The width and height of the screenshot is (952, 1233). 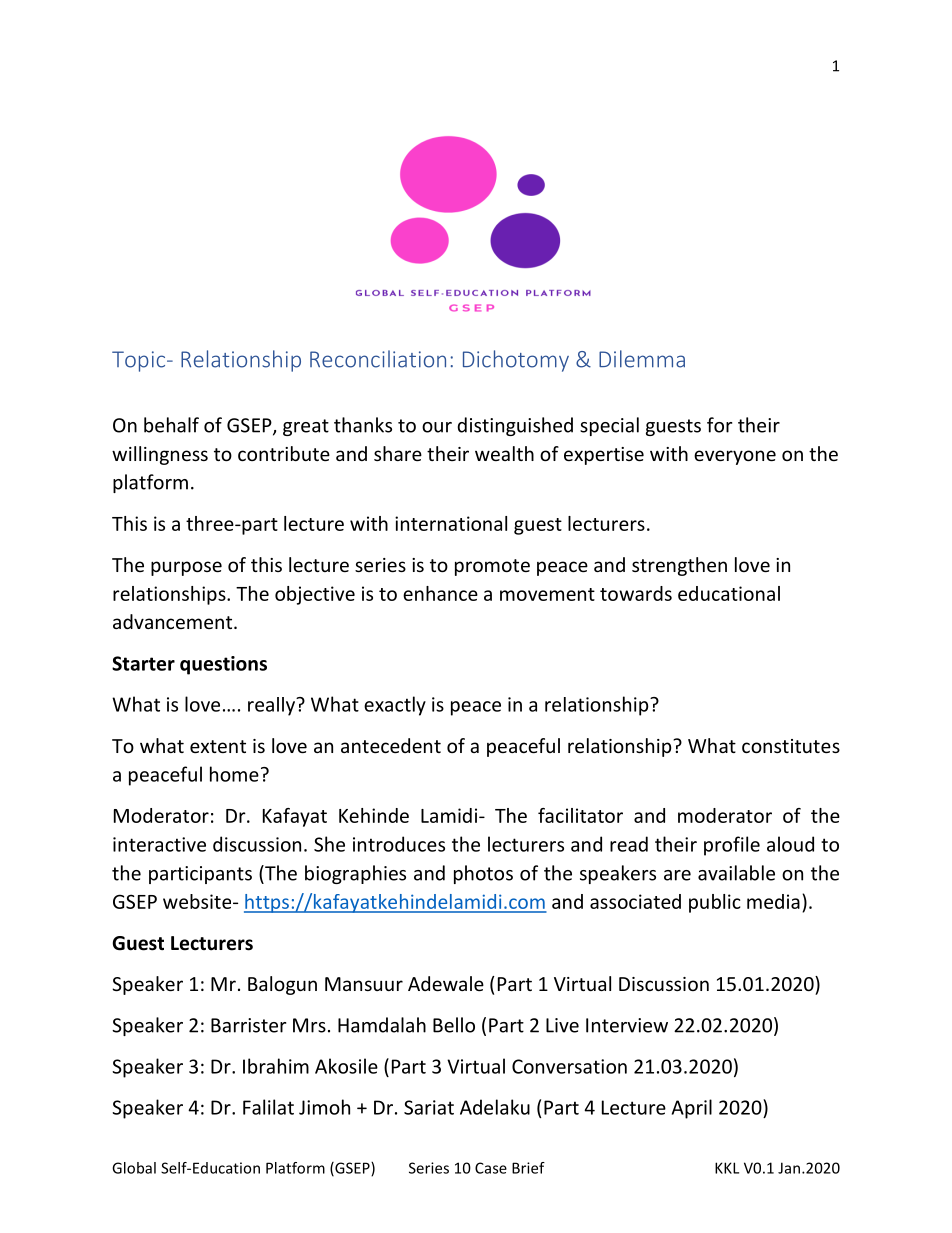 What do you see at coordinates (491, 1168) in the screenshot?
I see `Case` at bounding box center [491, 1168].
